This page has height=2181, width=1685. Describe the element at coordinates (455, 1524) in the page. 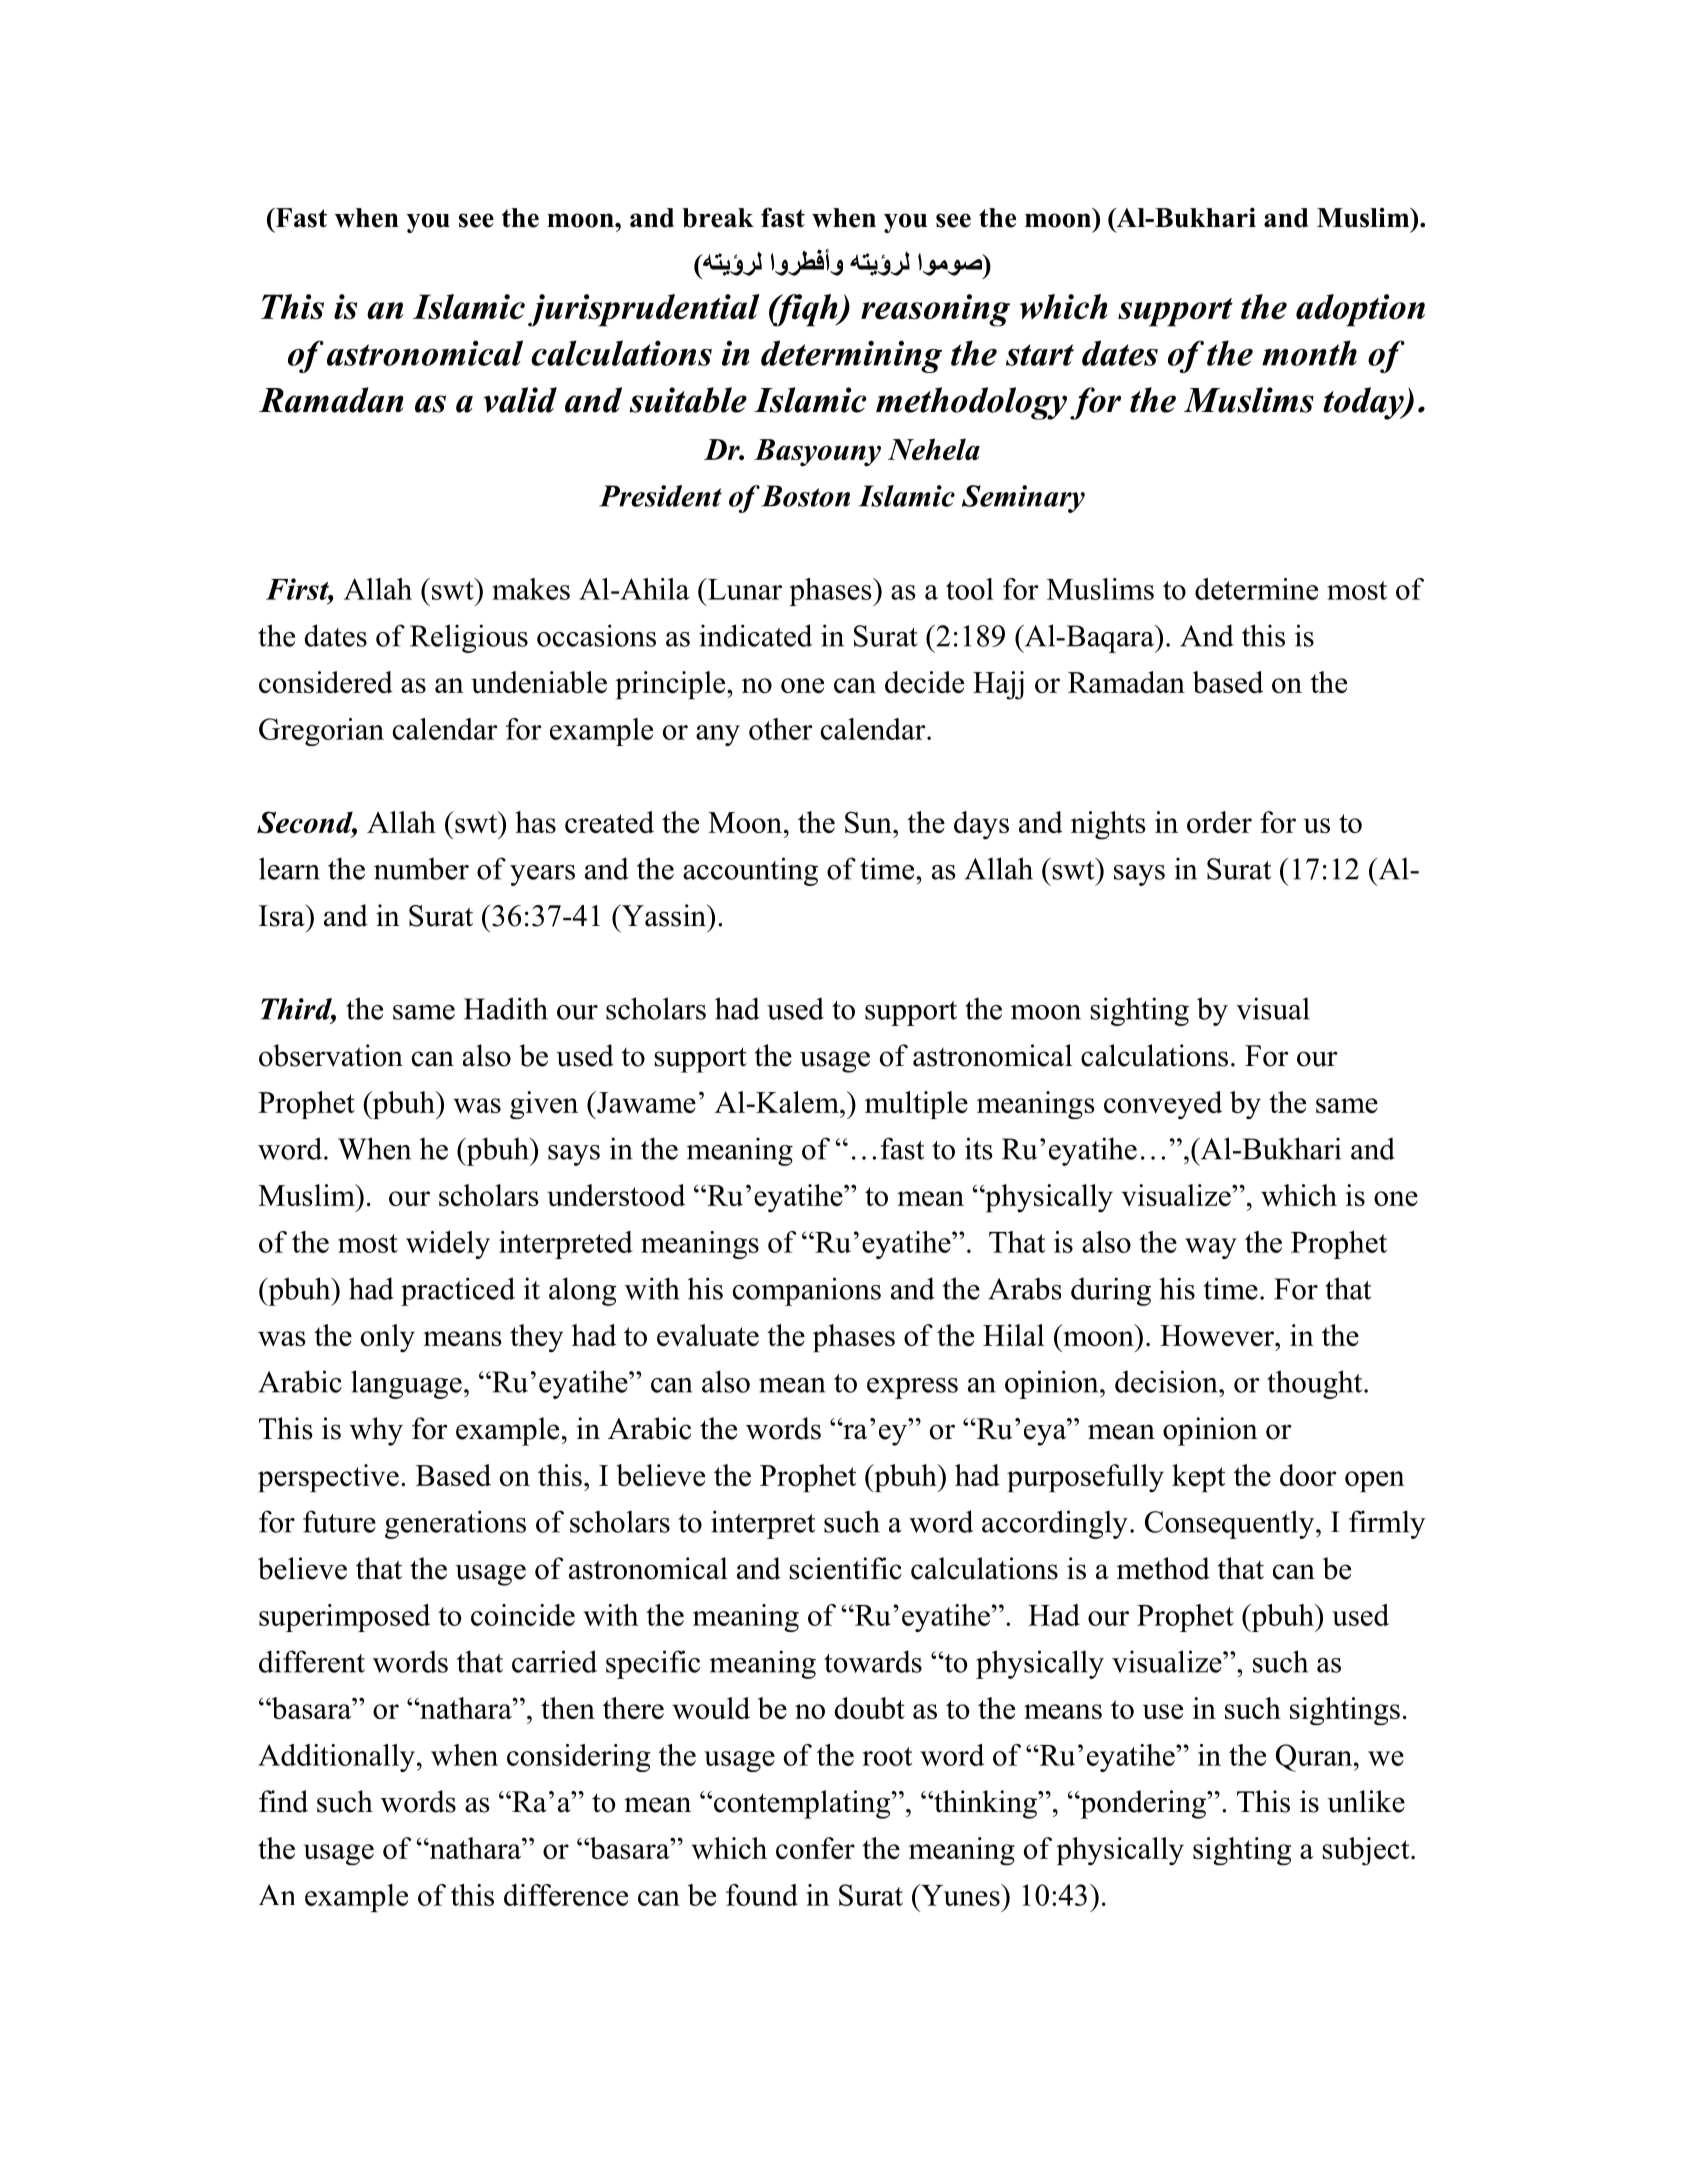

I see `generations` at that location.
